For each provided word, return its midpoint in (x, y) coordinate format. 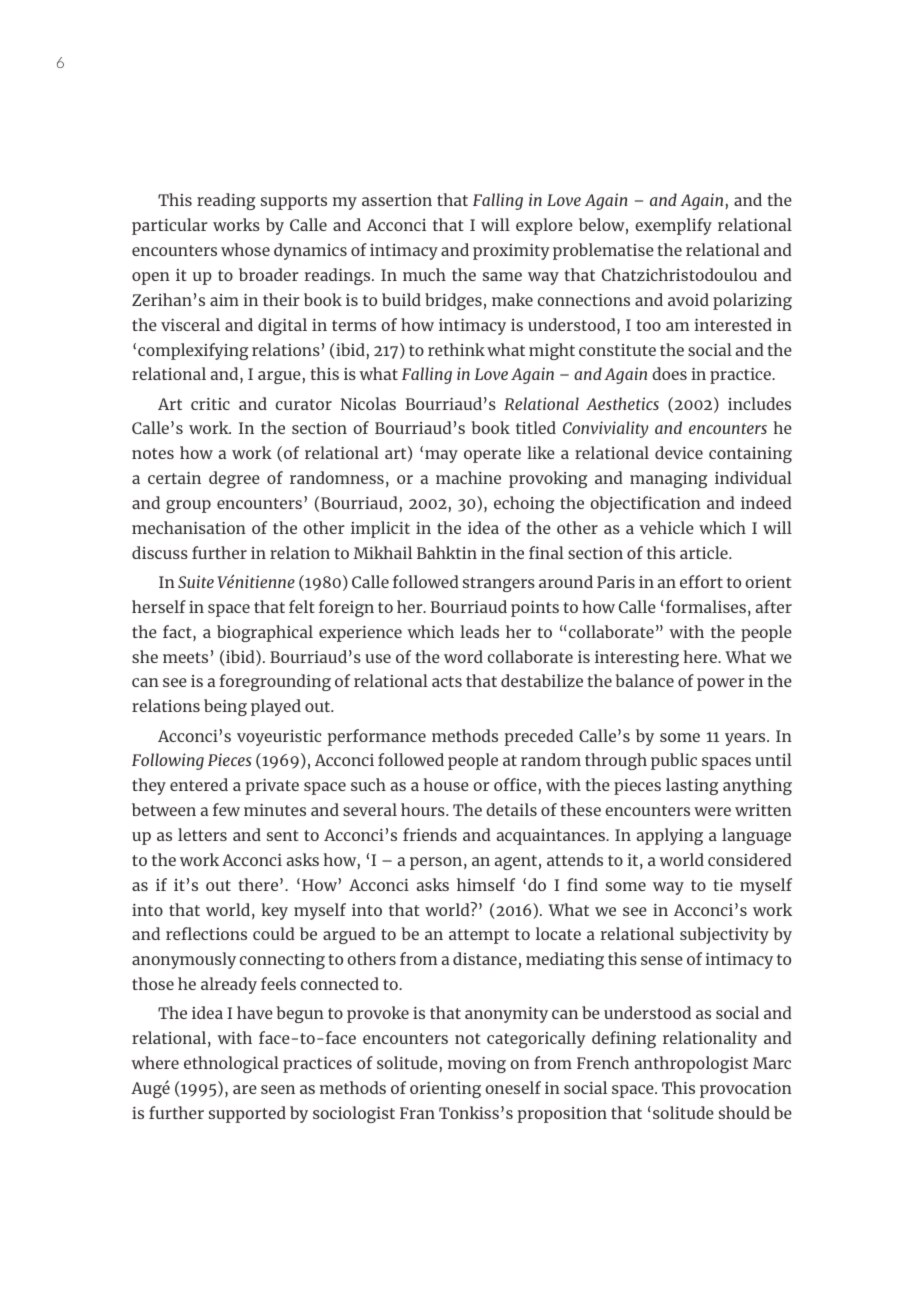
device (679, 452)
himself (486, 884)
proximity (511, 252)
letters (202, 834)
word (463, 656)
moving (477, 1065)
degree (234, 479)
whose (245, 249)
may (441, 456)
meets (185, 657)
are (245, 1089)
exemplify (673, 226)
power (721, 684)
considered (750, 859)
